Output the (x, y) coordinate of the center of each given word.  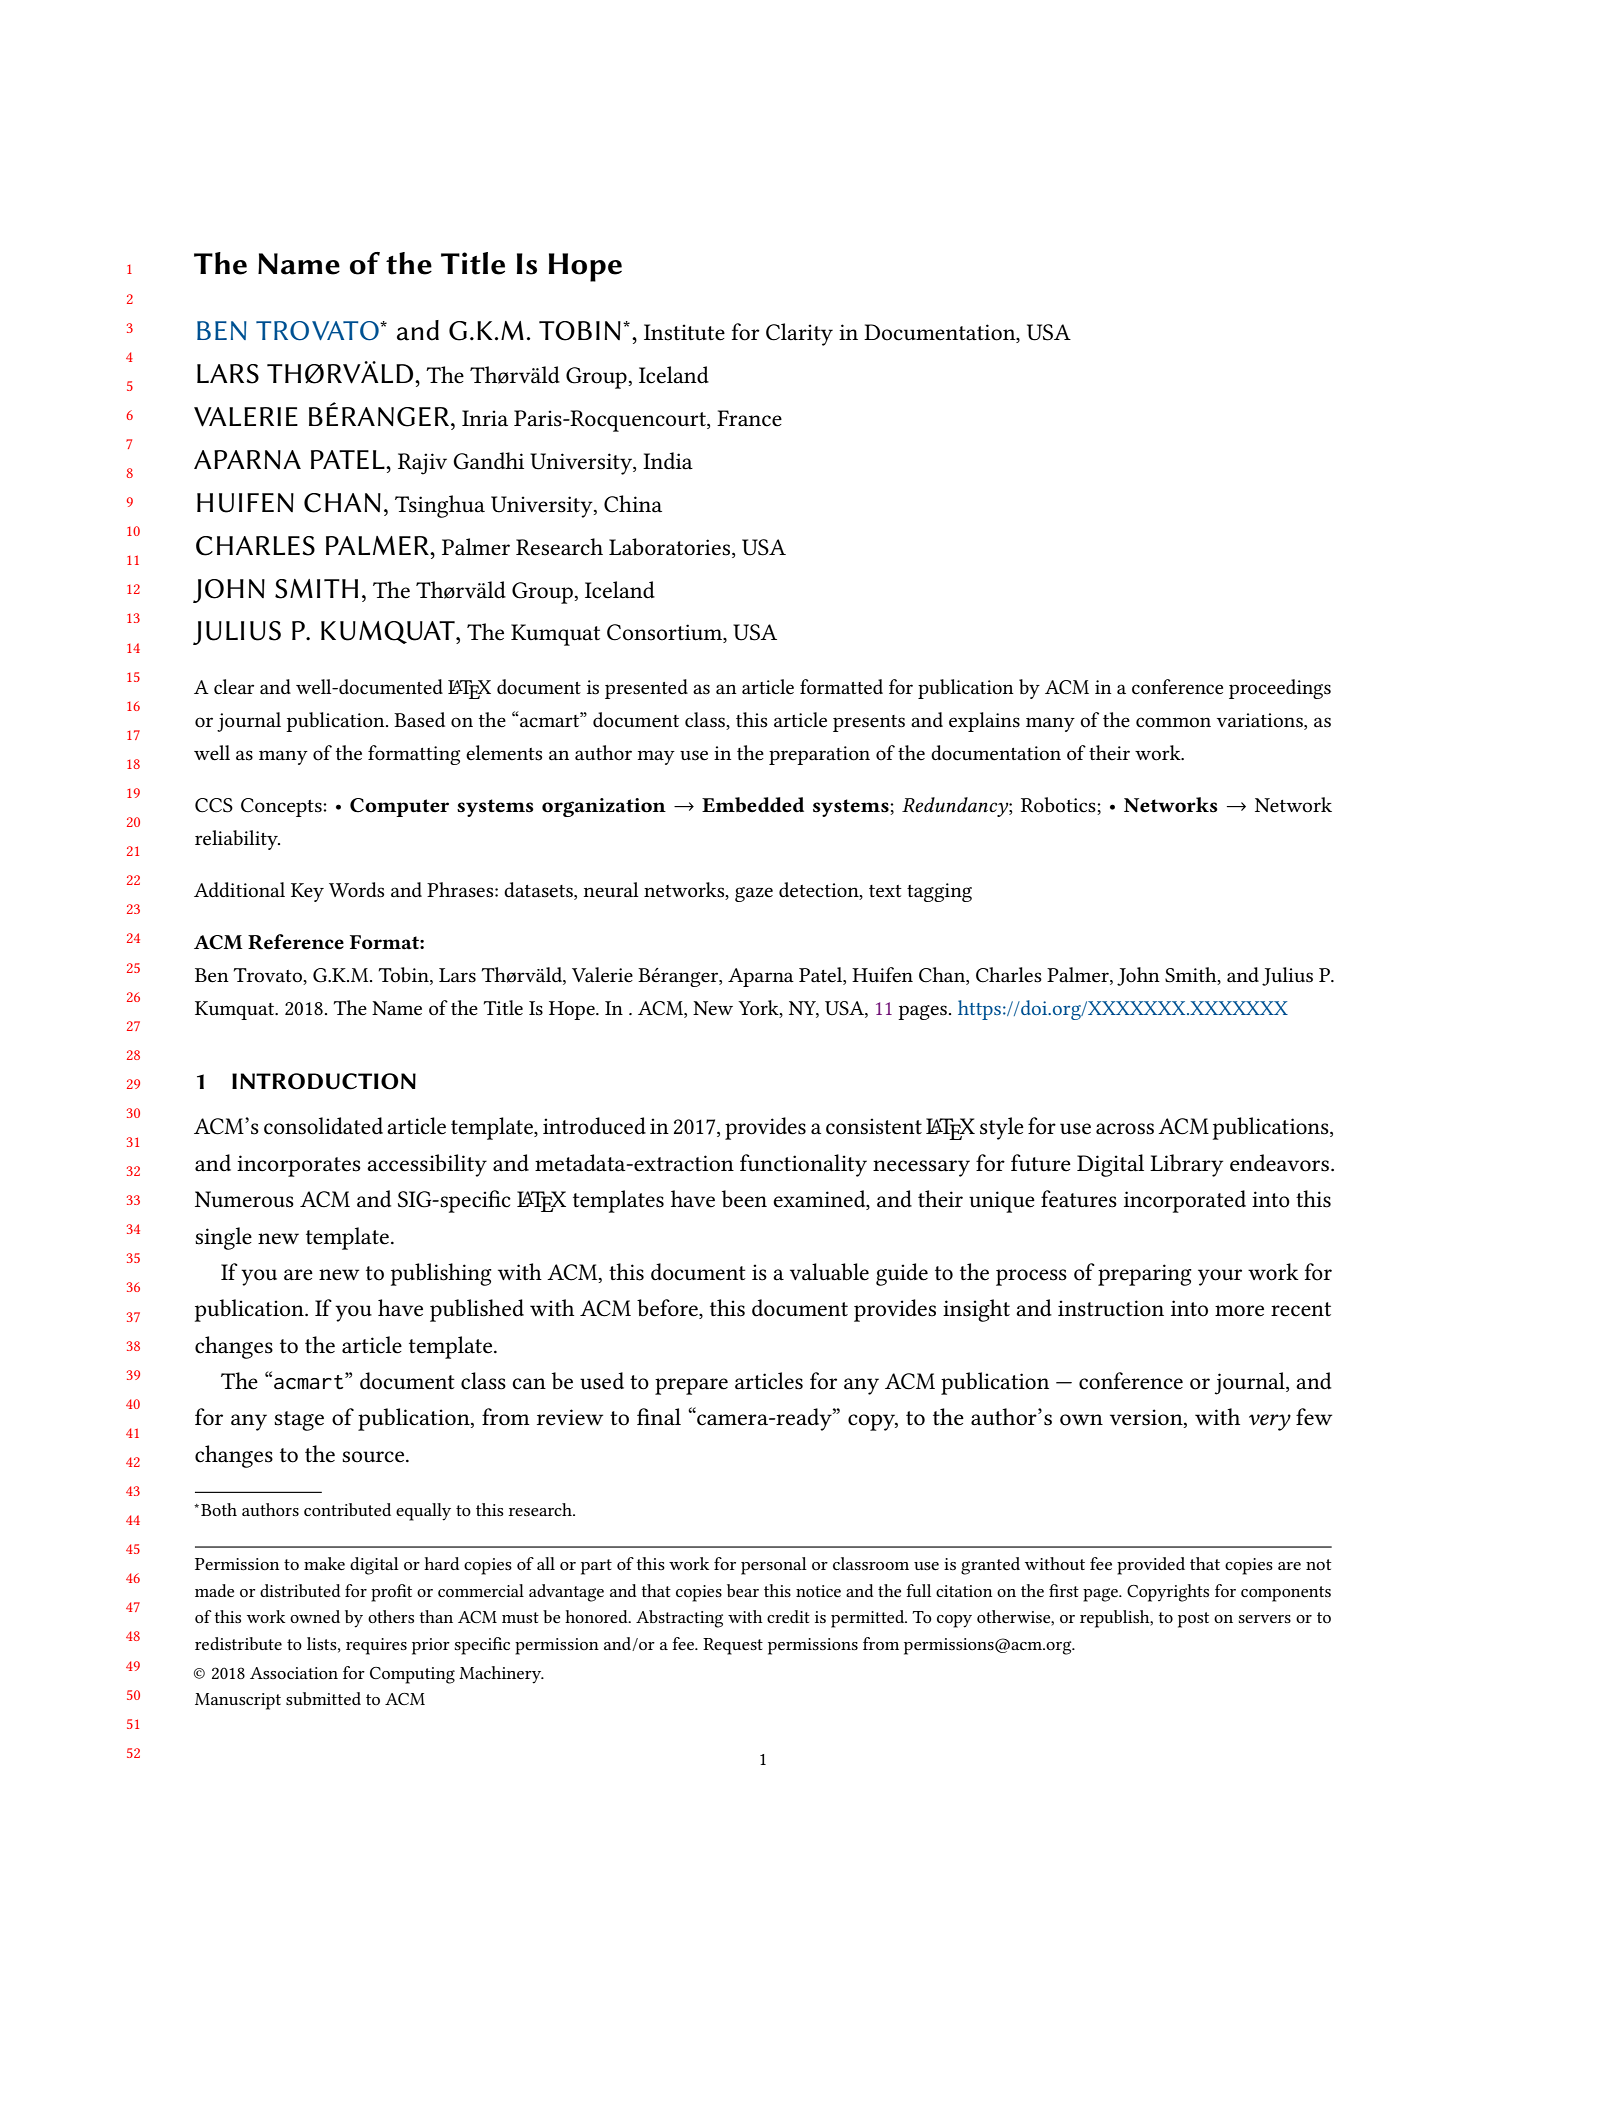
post (1193, 1620)
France (749, 418)
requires (376, 1646)
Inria (485, 418)
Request (733, 1646)
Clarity (799, 334)
